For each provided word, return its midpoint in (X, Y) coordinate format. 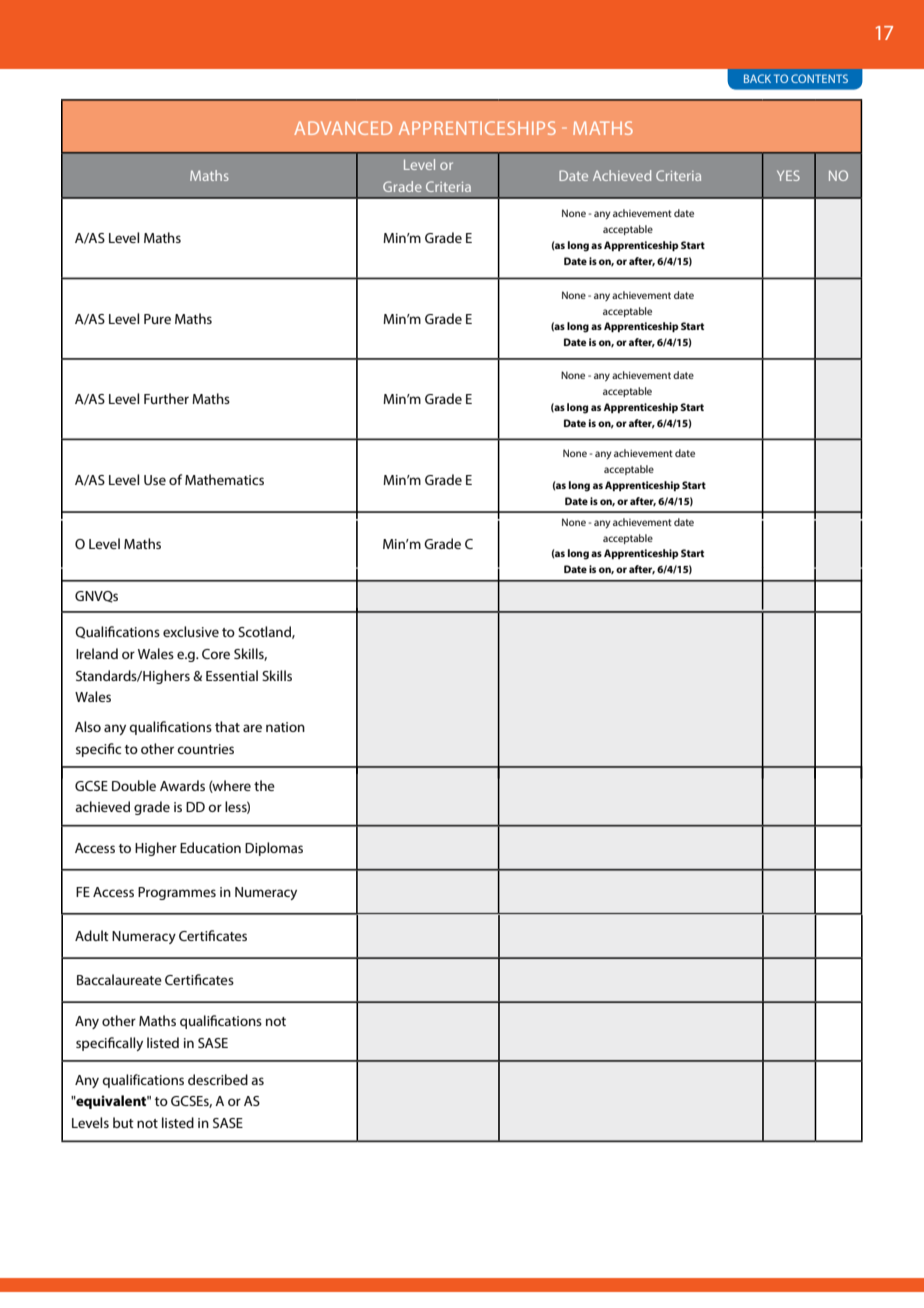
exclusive (191, 631)
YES (788, 175)
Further (166, 398)
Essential (232, 675)
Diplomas (274, 849)
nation (285, 727)
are (252, 728)
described (218, 1079)
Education (210, 847)
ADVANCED (343, 128)
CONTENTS (819, 78)
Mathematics (224, 479)
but (123, 1122)
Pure (157, 319)
